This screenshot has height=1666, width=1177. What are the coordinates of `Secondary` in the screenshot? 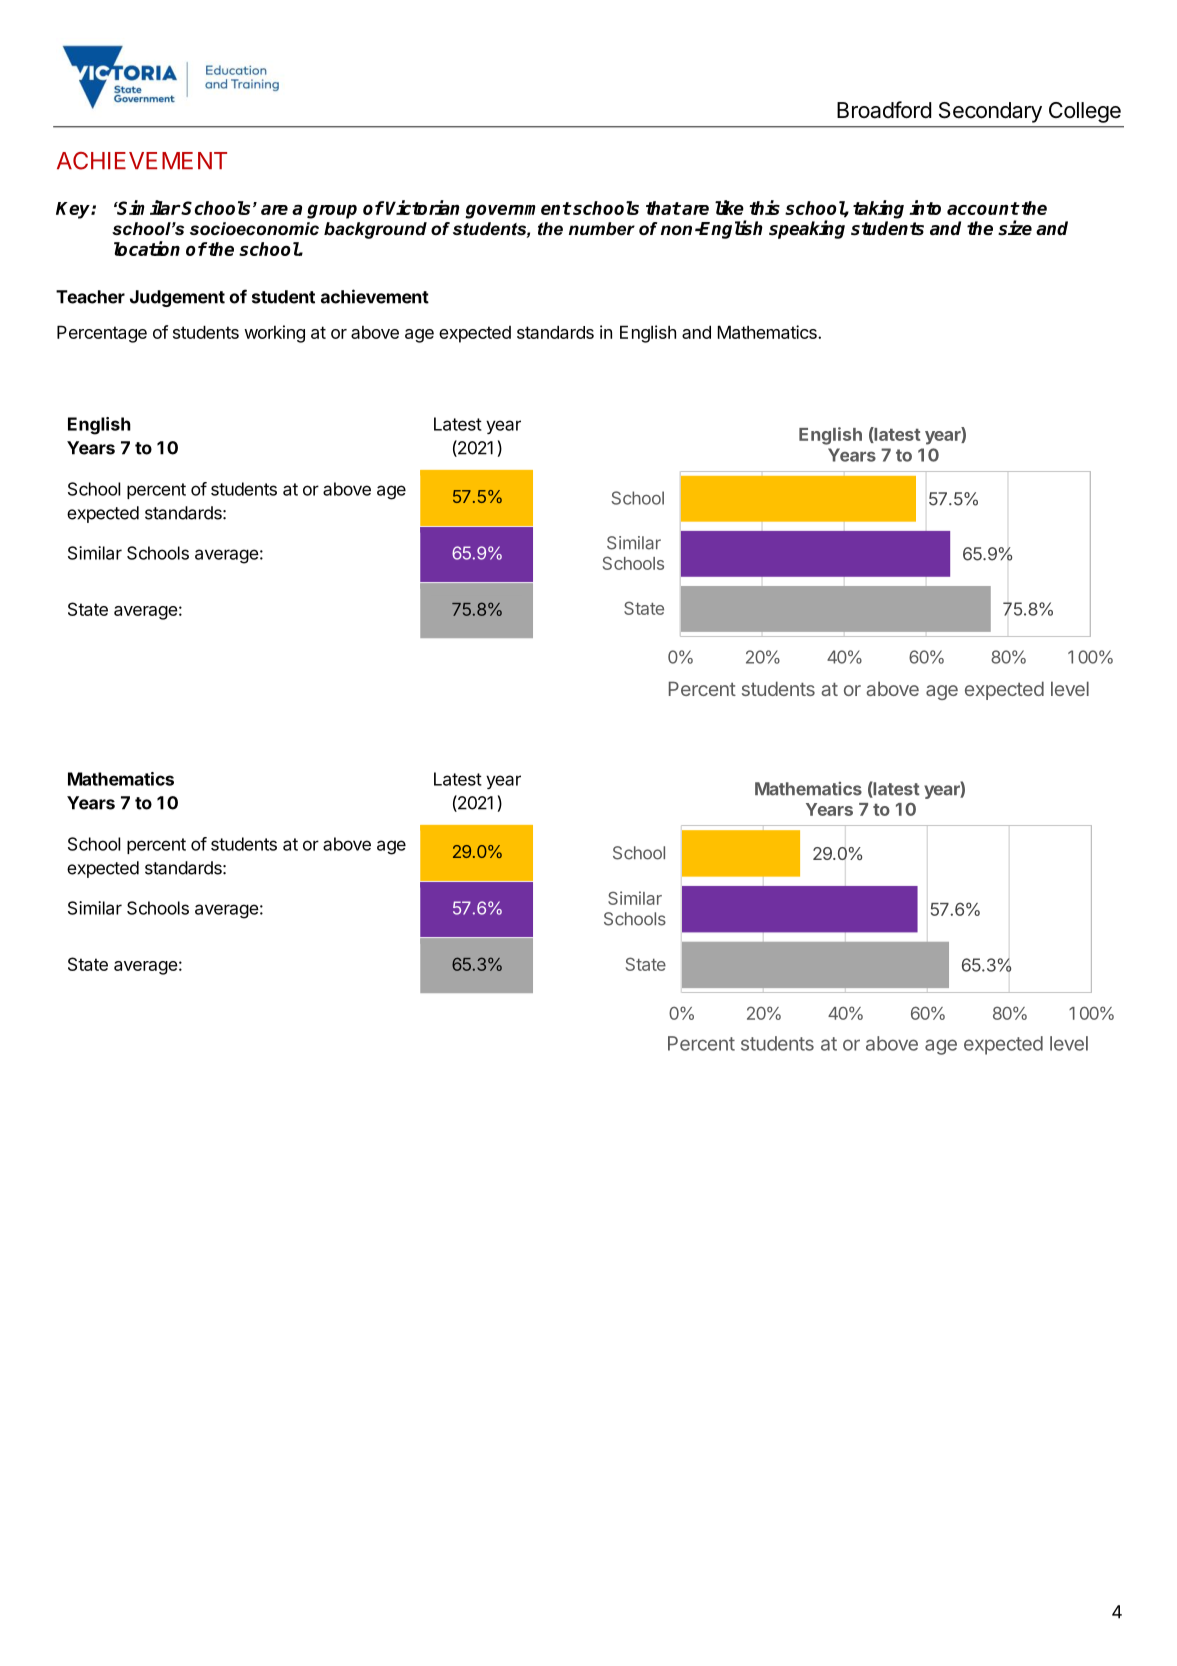 It's located at (990, 112).
